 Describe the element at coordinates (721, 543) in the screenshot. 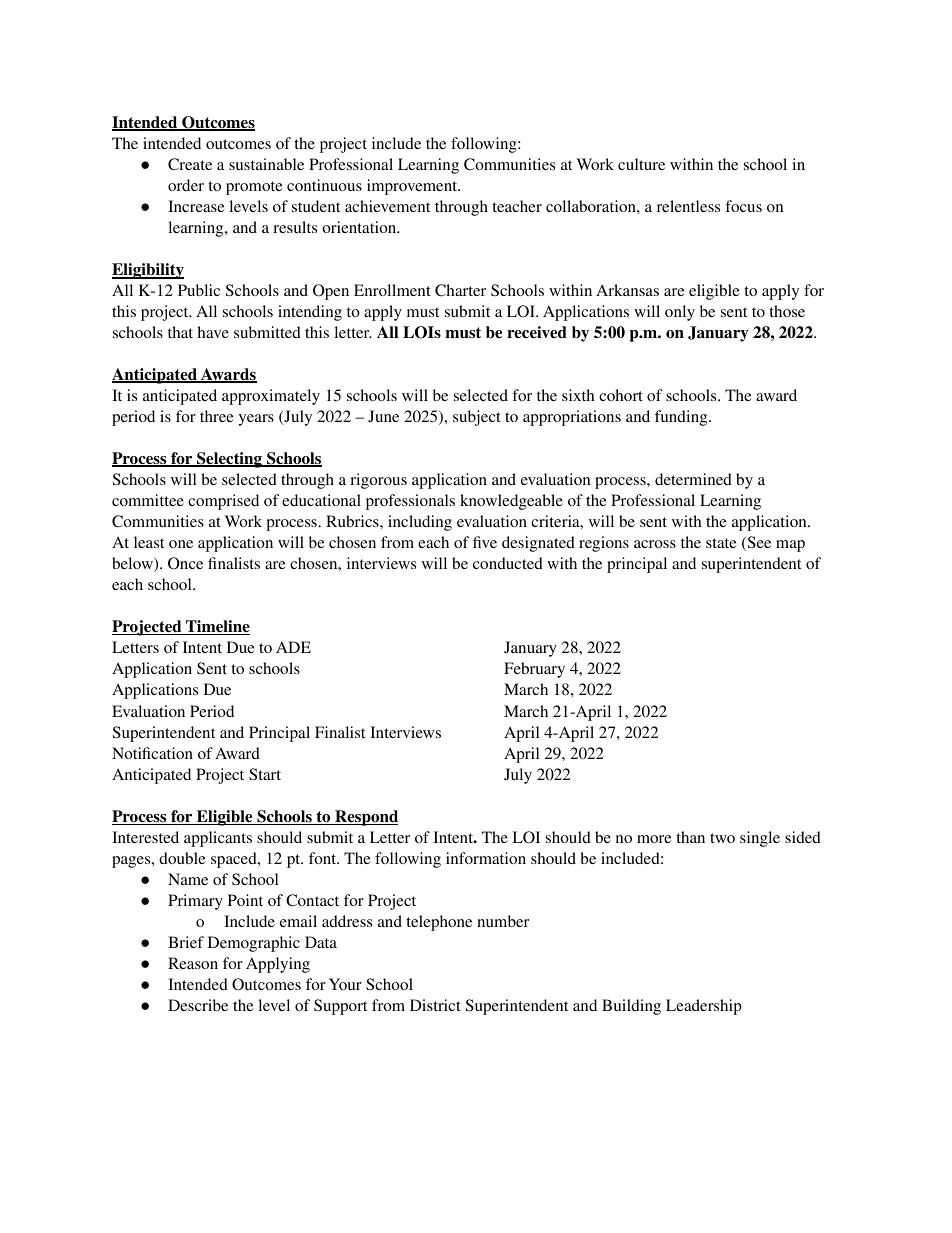

I see `state` at that location.
